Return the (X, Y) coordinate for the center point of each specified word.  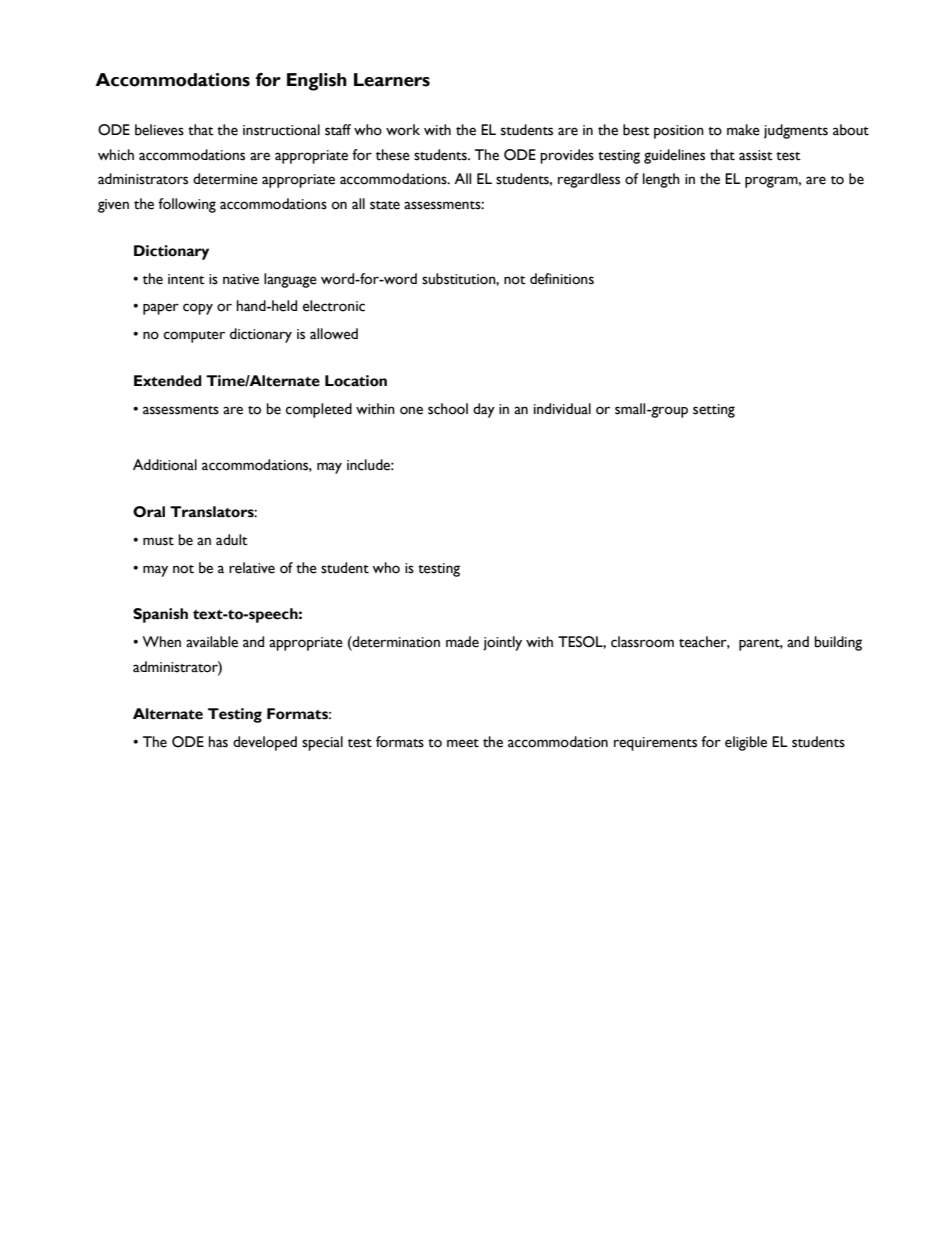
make (743, 130)
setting (714, 411)
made (462, 642)
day (484, 410)
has (218, 742)
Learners (392, 80)
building (838, 643)
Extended (168, 381)
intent (186, 279)
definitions (562, 279)
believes (159, 130)
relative (252, 568)
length (661, 180)
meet (463, 743)
